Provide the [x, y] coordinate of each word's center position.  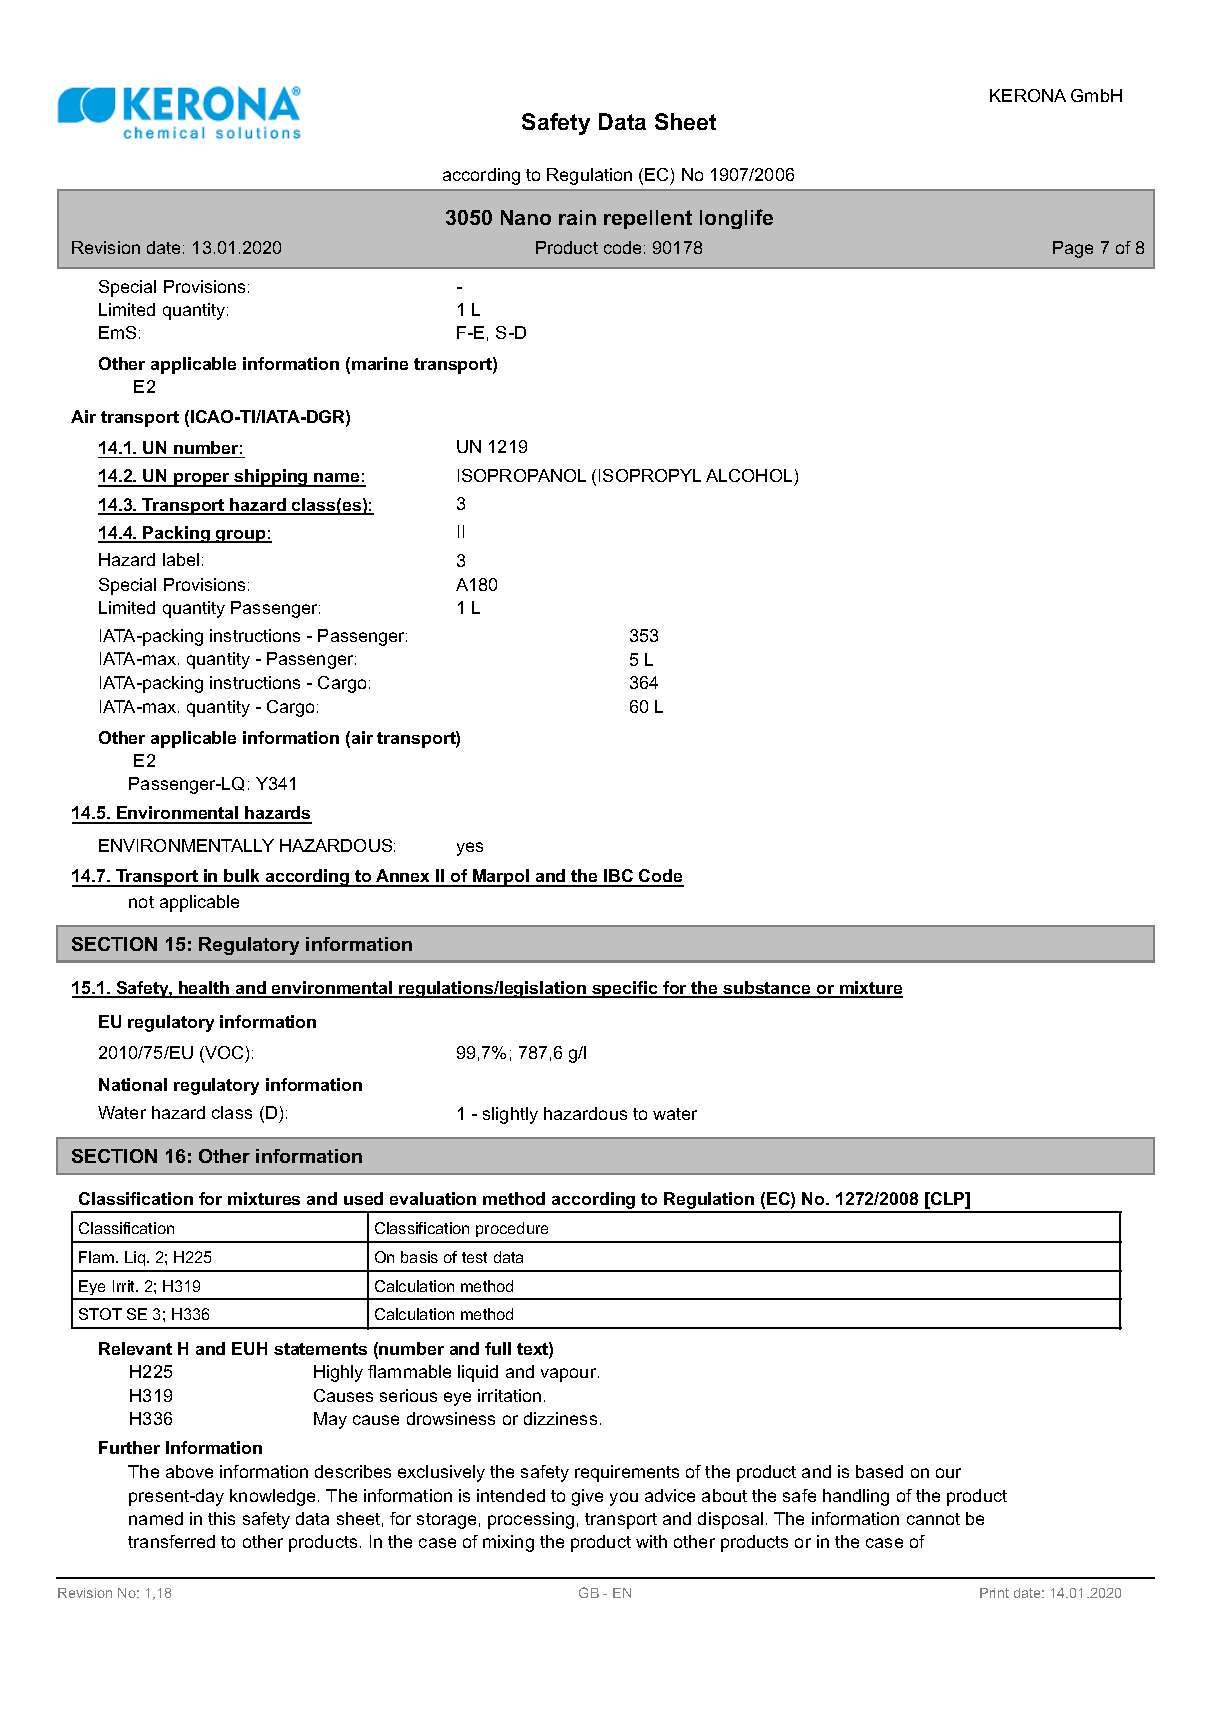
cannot [933, 1519]
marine [380, 363]
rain [577, 217]
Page [1073, 249]
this [221, 1518]
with [651, 1541]
